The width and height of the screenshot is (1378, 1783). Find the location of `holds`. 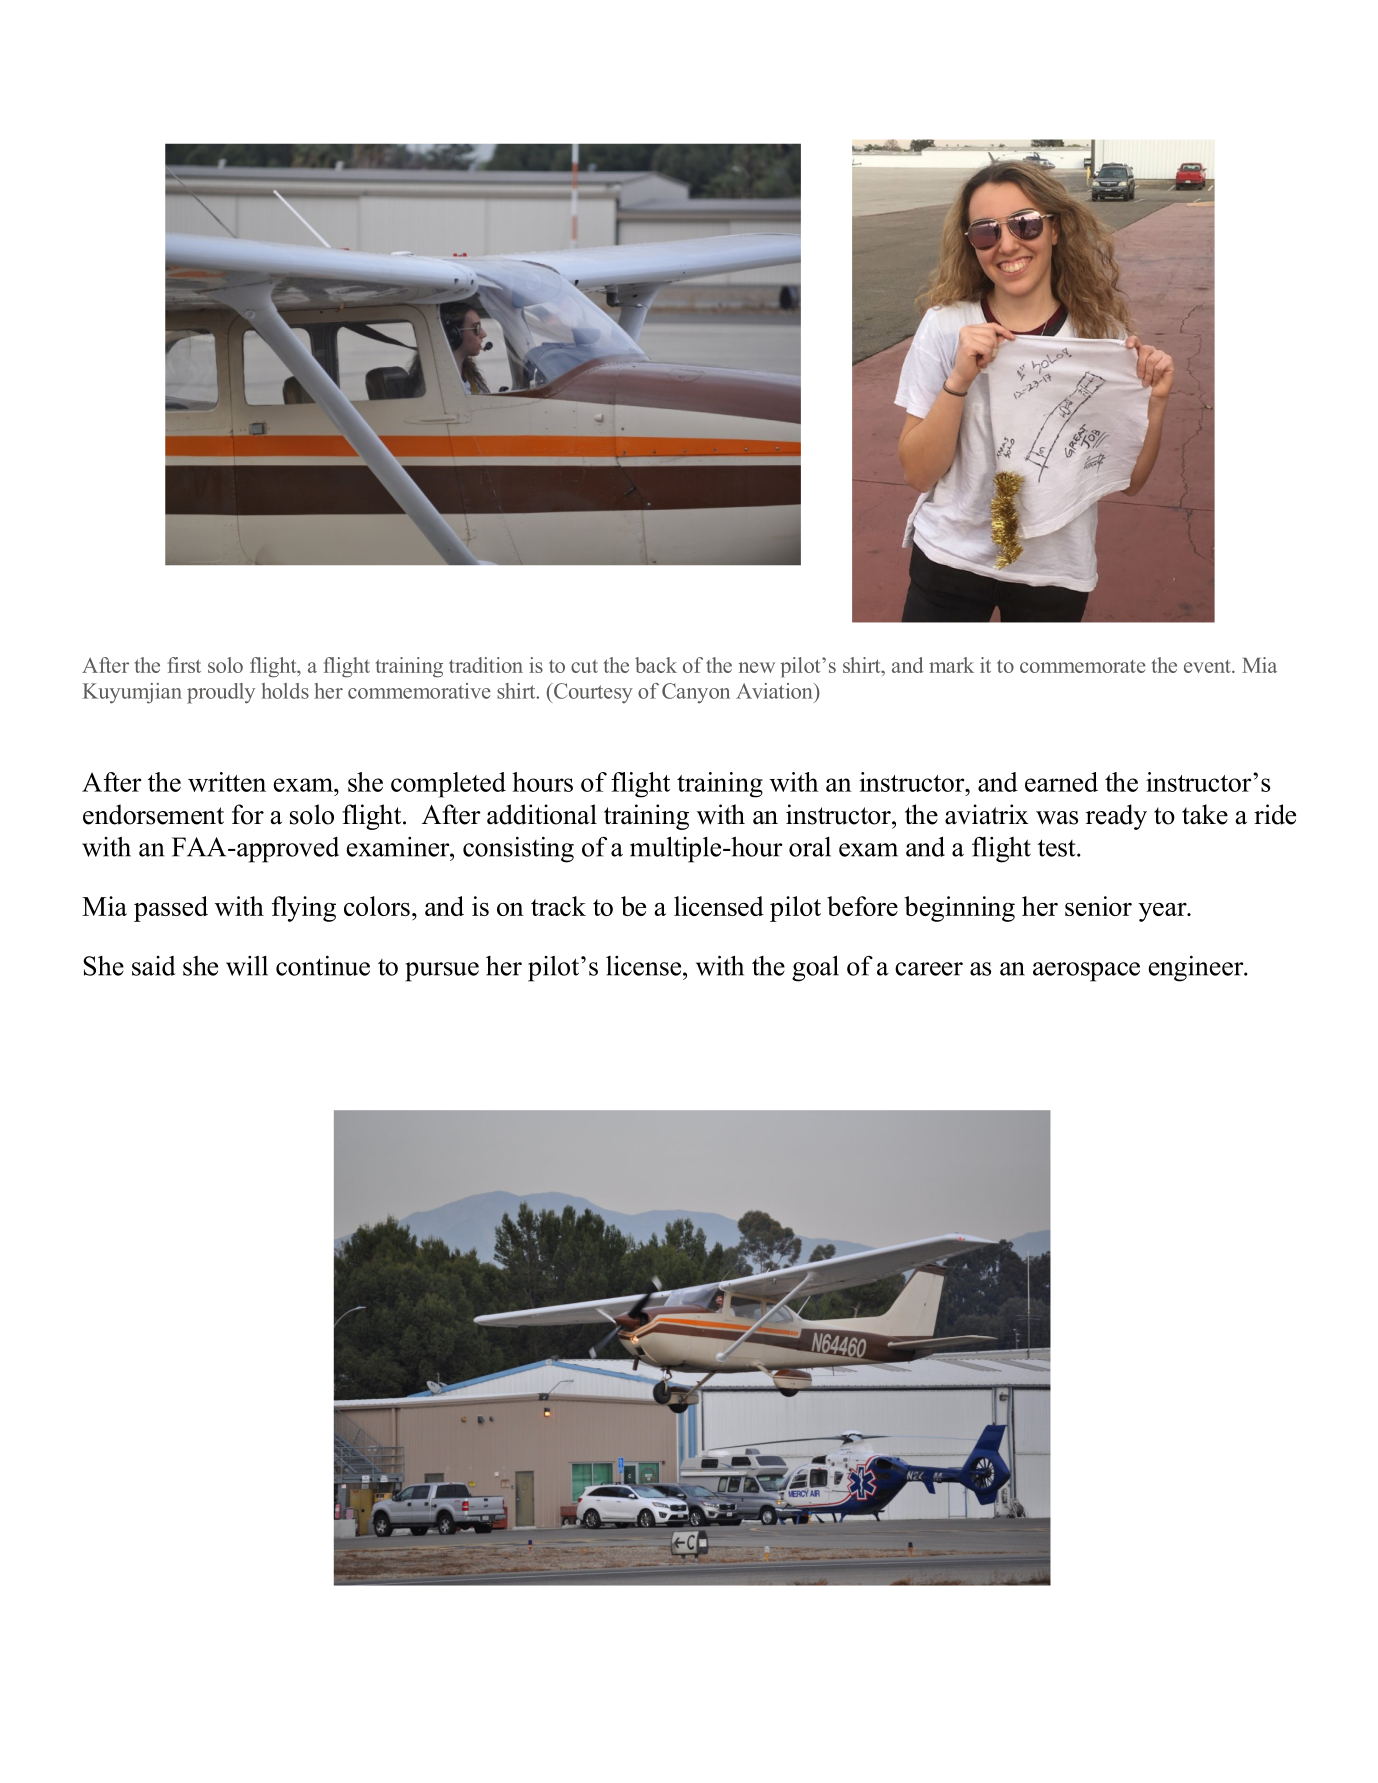

holds is located at coordinates (285, 691).
